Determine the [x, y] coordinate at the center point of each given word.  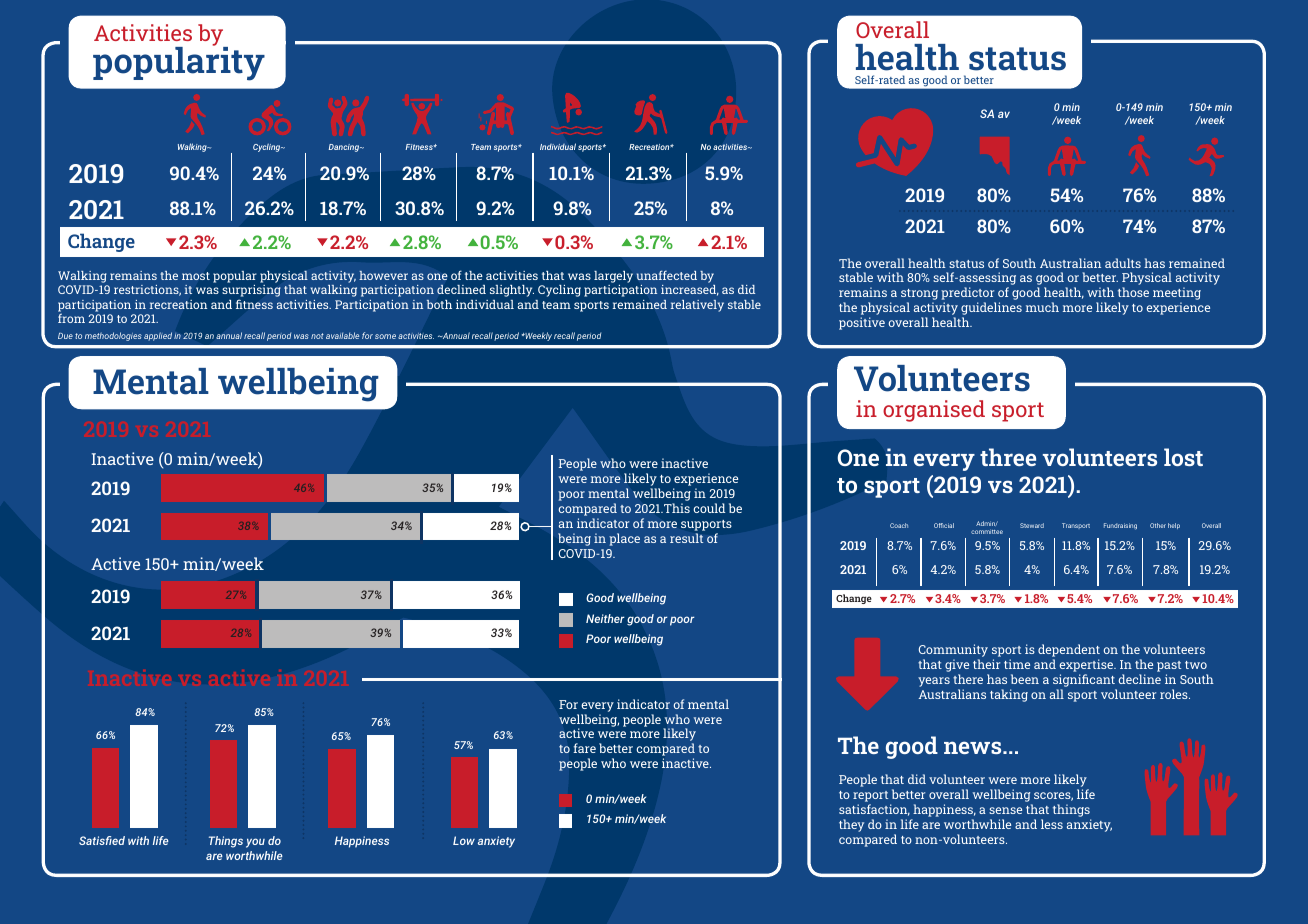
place [624, 539]
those [1133, 292]
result [686, 538]
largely [613, 277]
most [196, 276]
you [255, 843]
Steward [1032, 525]
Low [464, 840]
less [1052, 824]
